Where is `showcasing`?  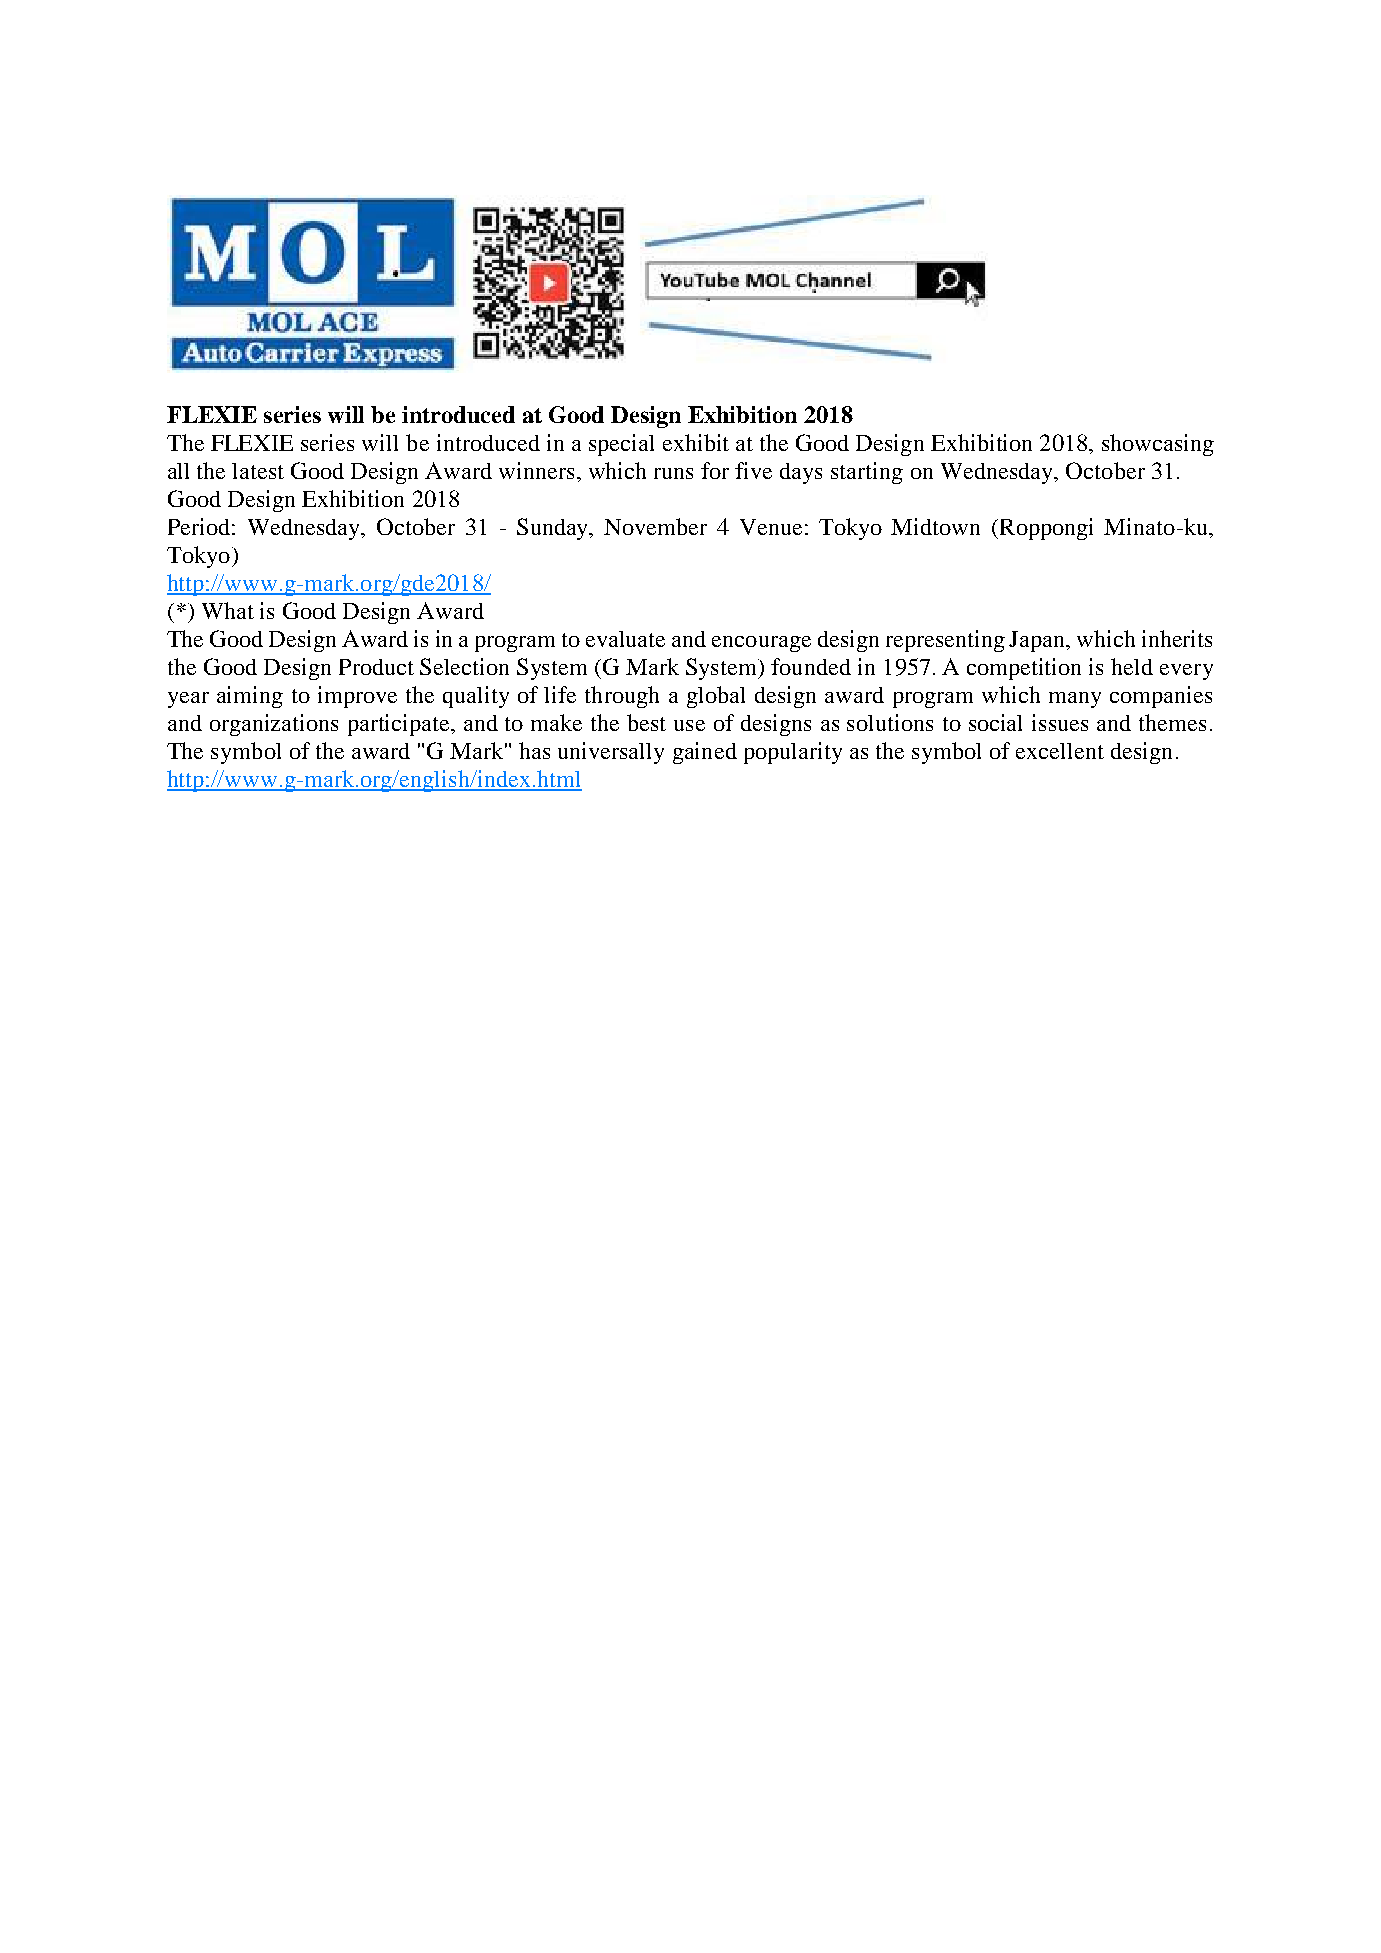
showcasing is located at coordinates (1158, 445).
